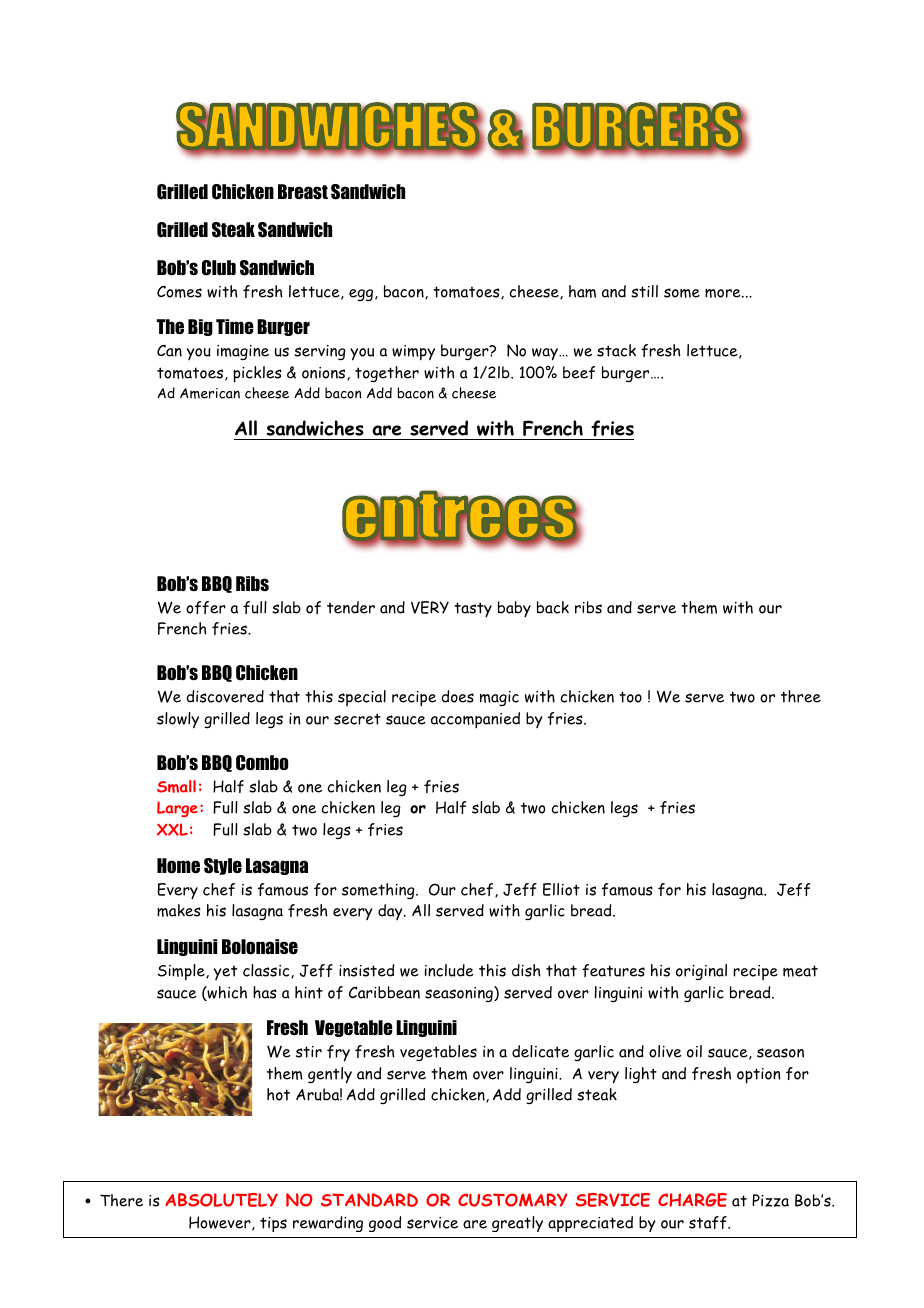  I want to click on three, so click(801, 696).
